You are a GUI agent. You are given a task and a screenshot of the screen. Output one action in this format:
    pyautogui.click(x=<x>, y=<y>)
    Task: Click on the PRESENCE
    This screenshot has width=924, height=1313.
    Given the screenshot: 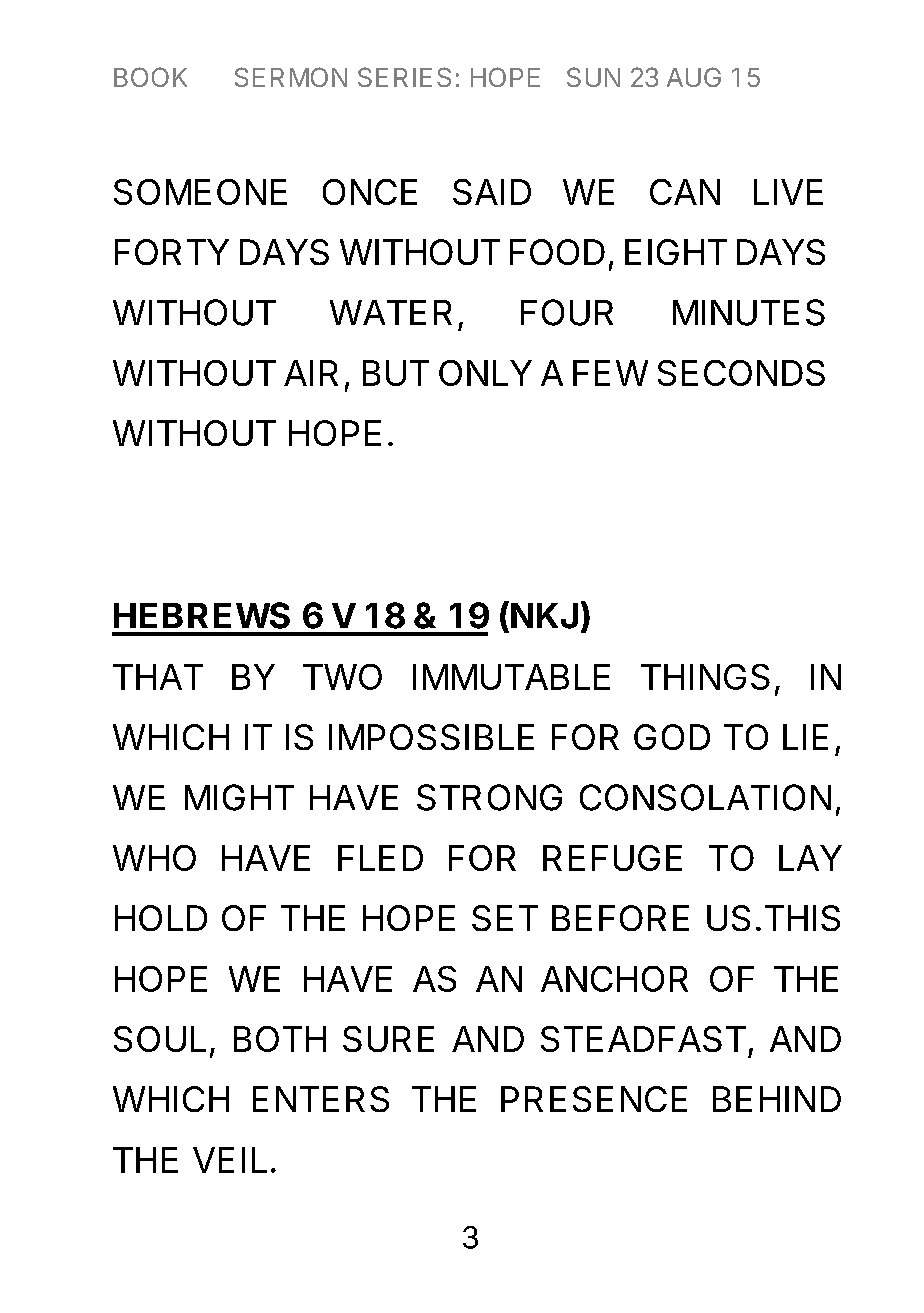 What is the action you would take?
    pyautogui.click(x=594, y=1099)
